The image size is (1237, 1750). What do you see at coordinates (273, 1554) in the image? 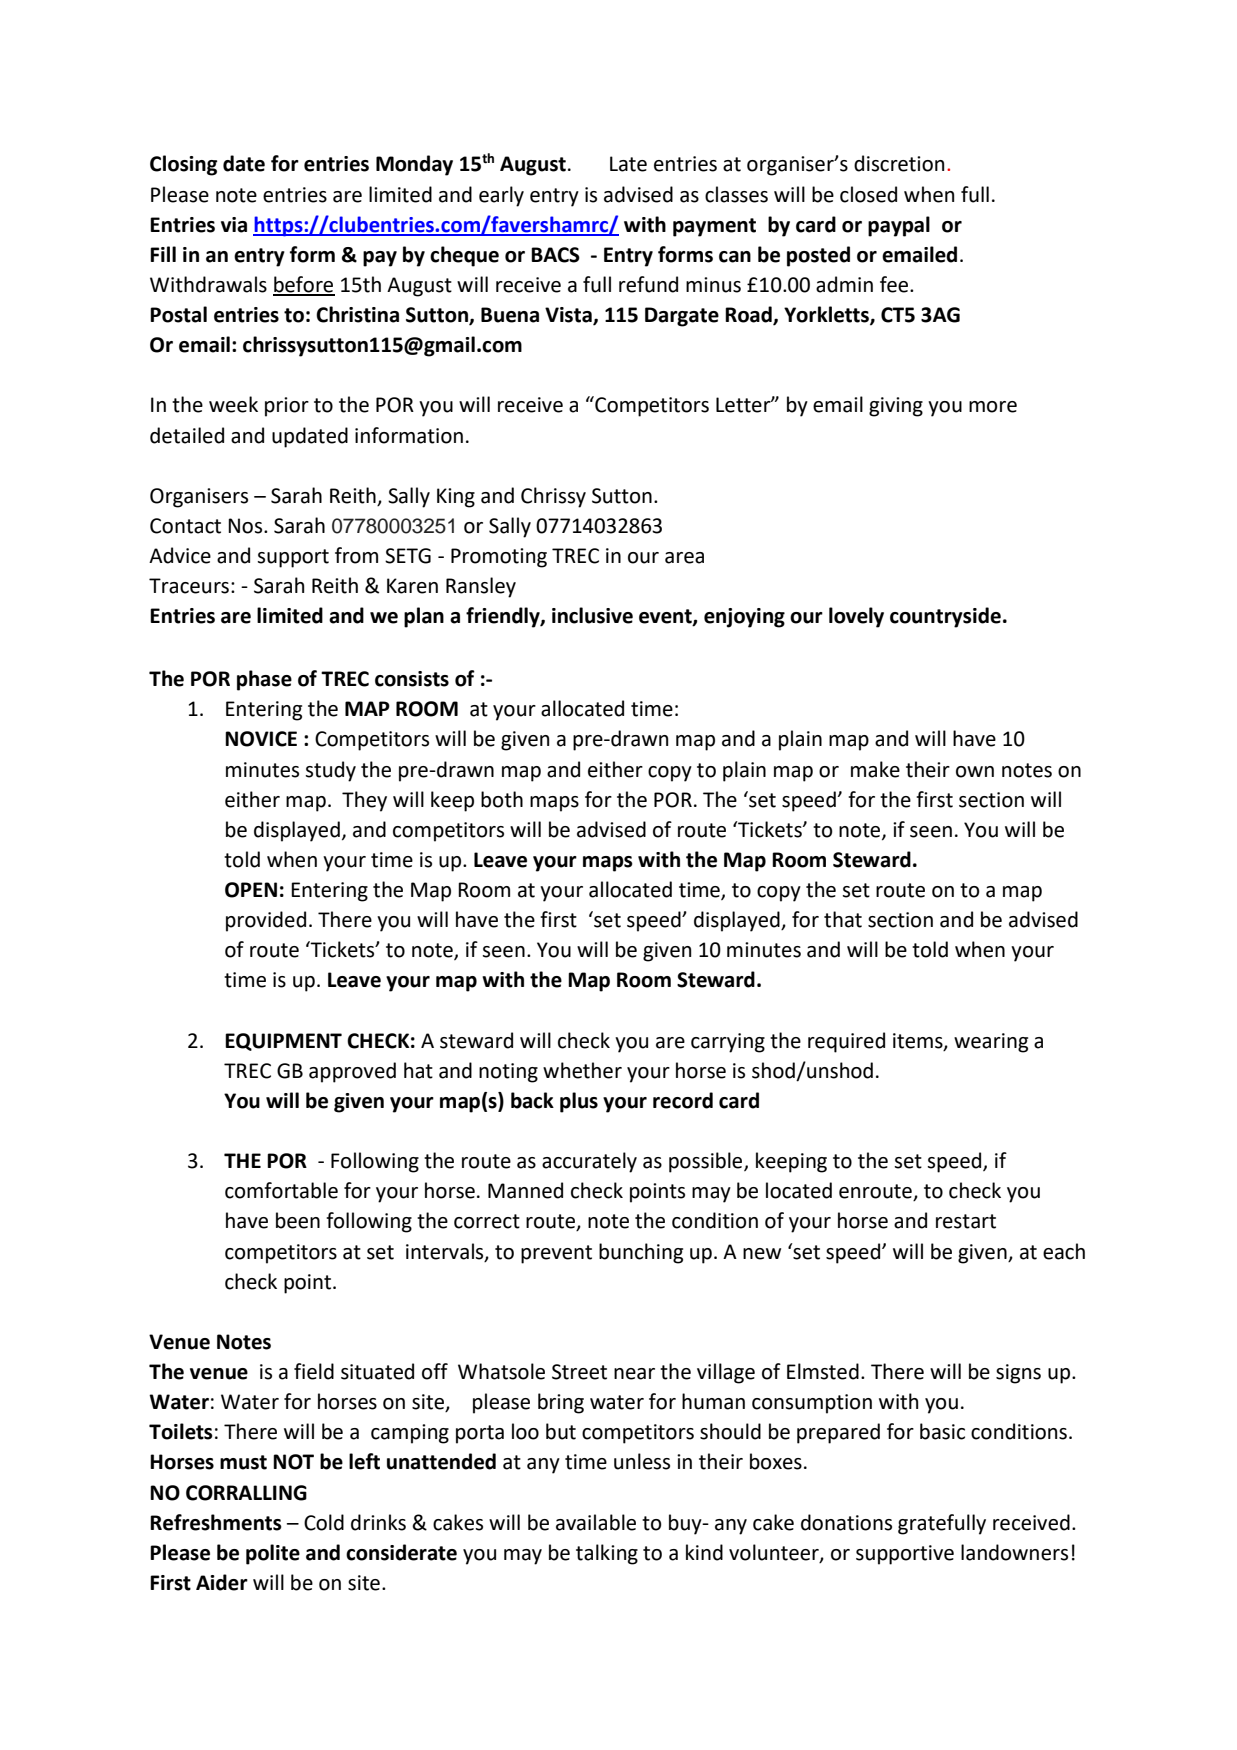
I see `polite` at bounding box center [273, 1554].
